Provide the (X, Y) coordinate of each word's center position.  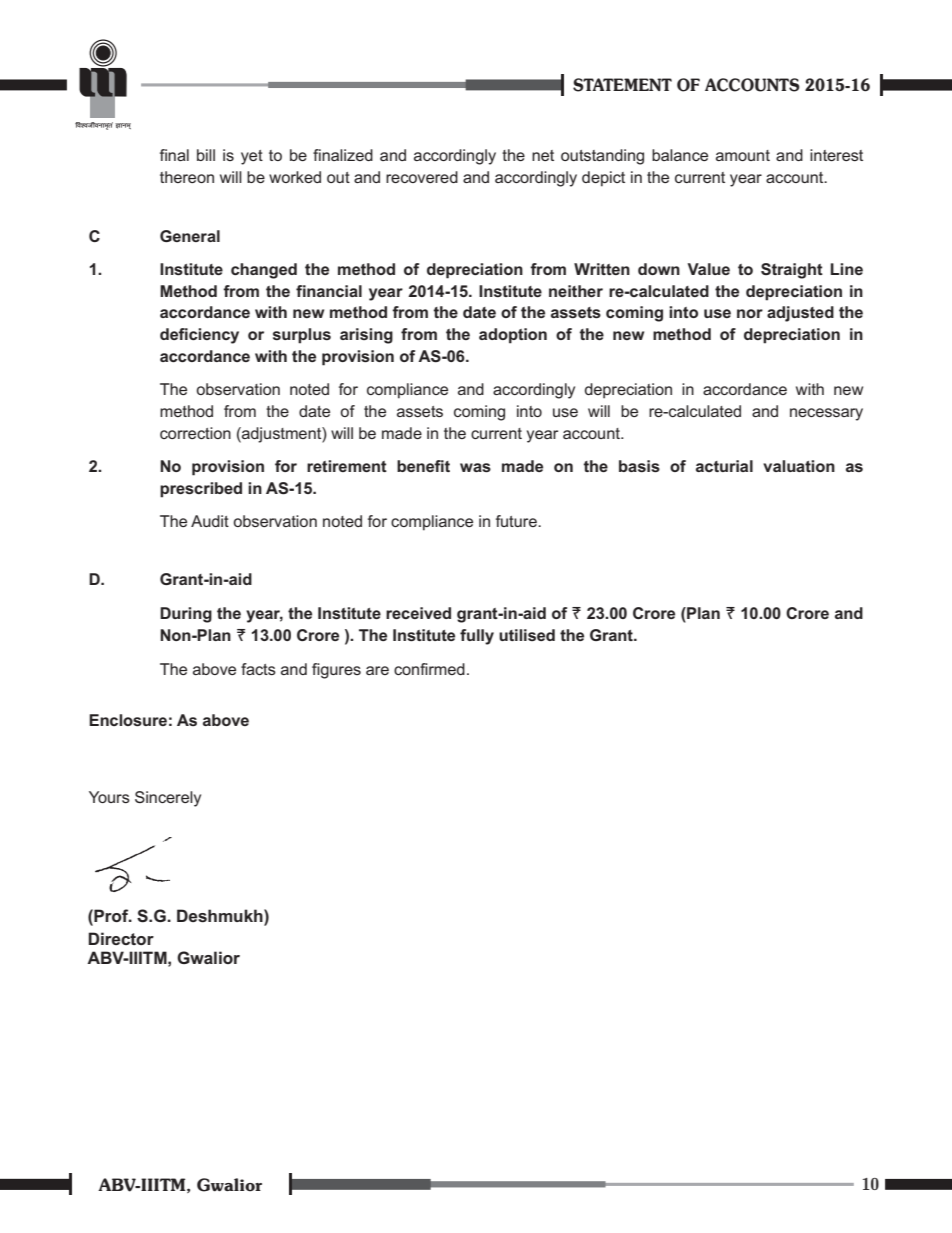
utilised (527, 635)
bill (206, 155)
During (186, 615)
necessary (826, 414)
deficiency (199, 336)
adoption (513, 336)
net (543, 155)
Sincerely (168, 799)
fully (477, 637)
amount (743, 155)
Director (121, 938)
